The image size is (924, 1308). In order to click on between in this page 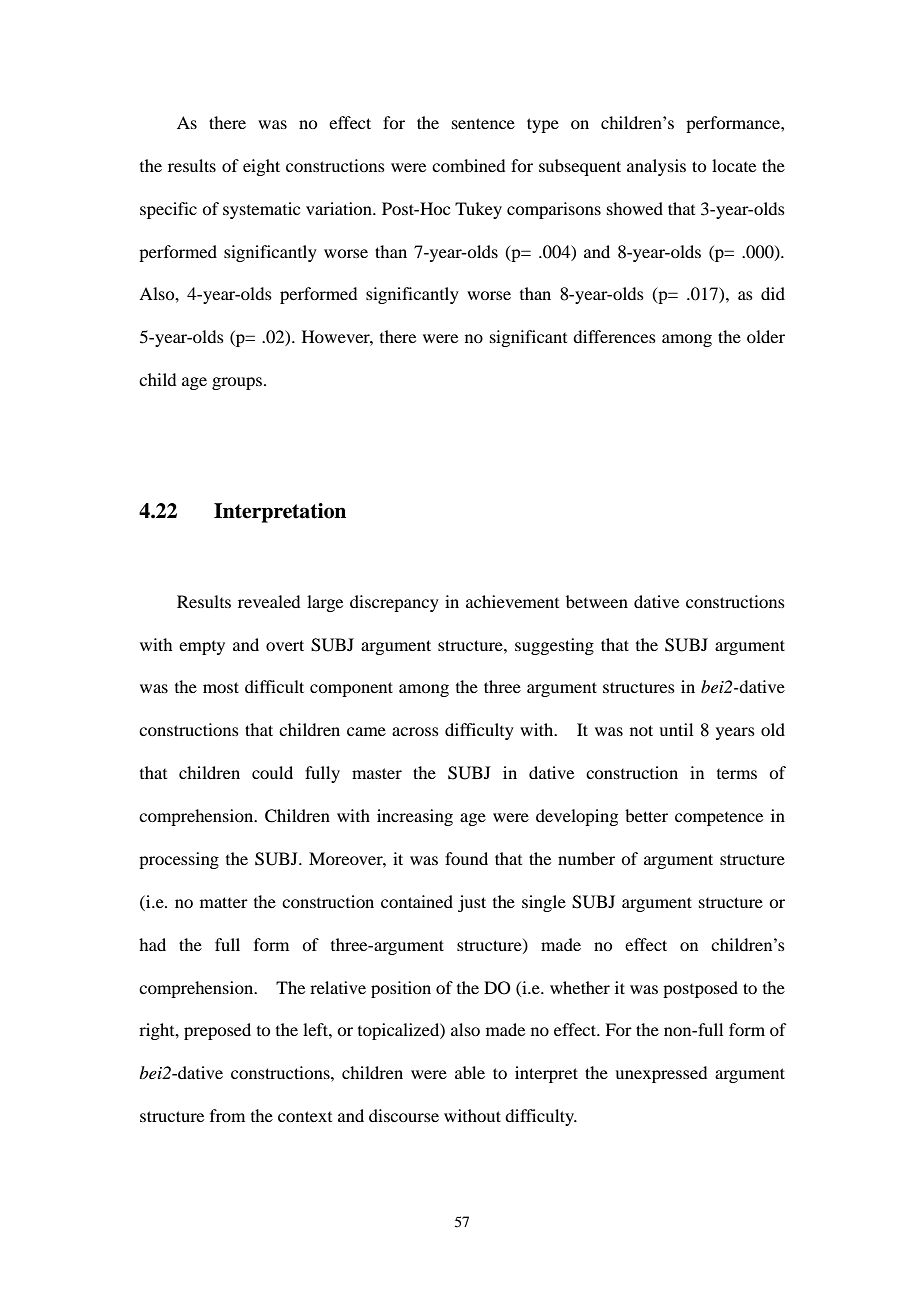, I will do `click(597, 601)`.
